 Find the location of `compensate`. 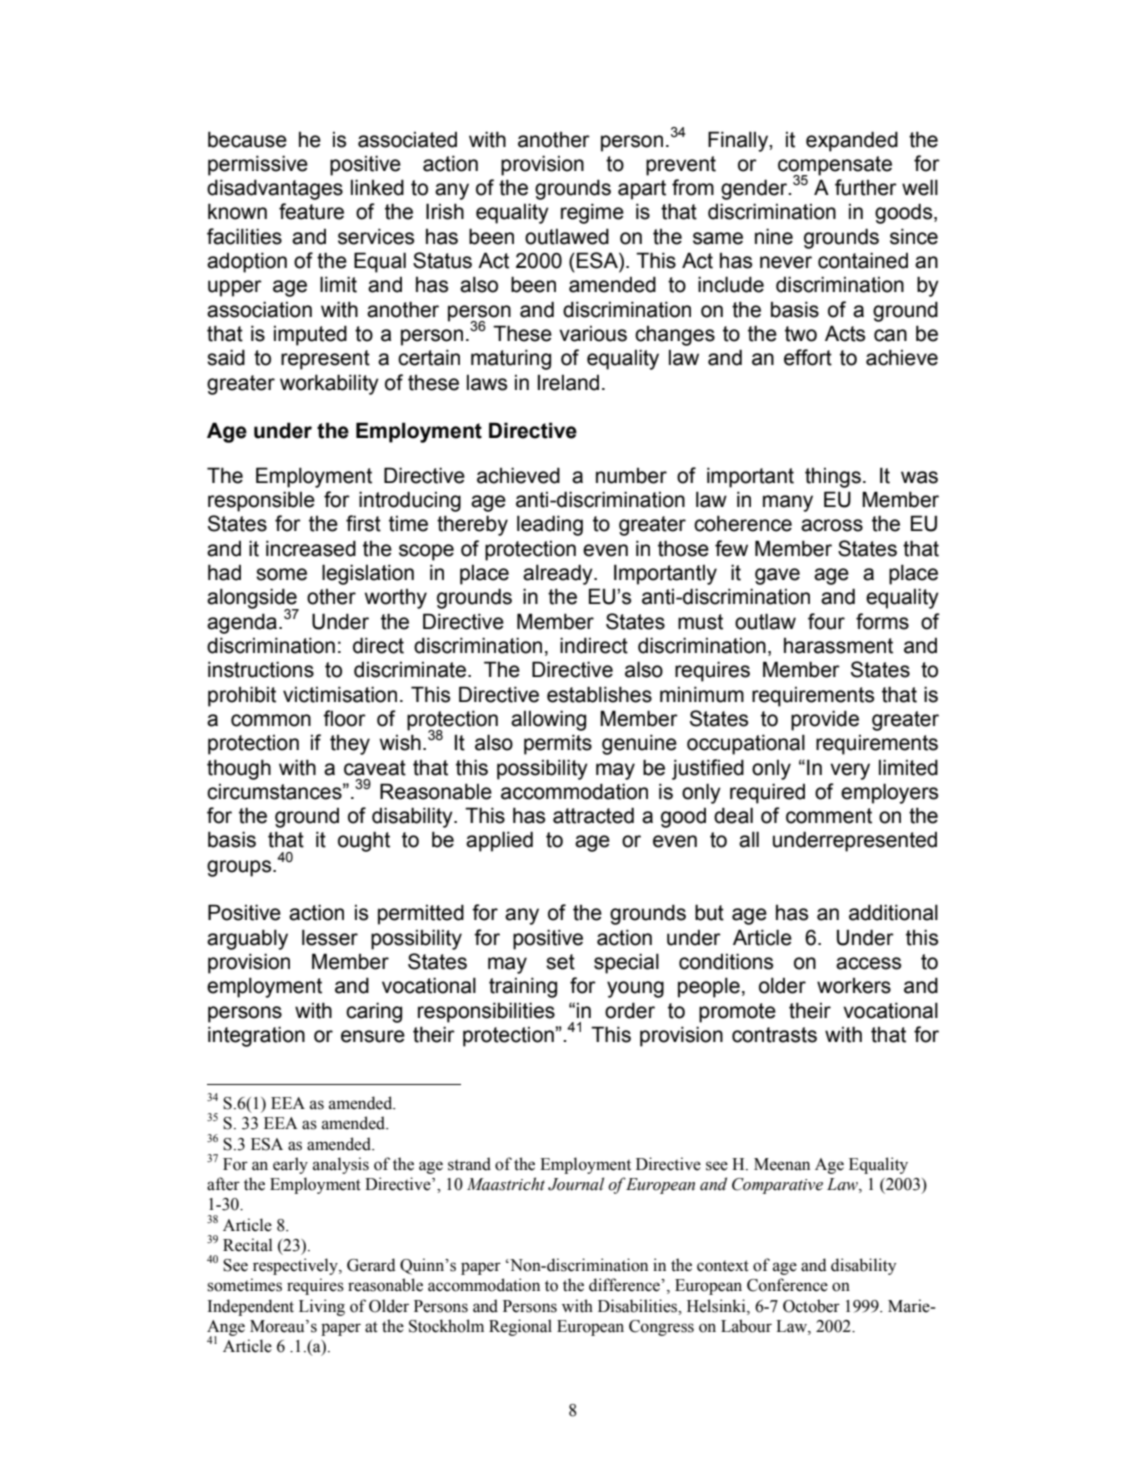

compensate is located at coordinates (835, 166).
